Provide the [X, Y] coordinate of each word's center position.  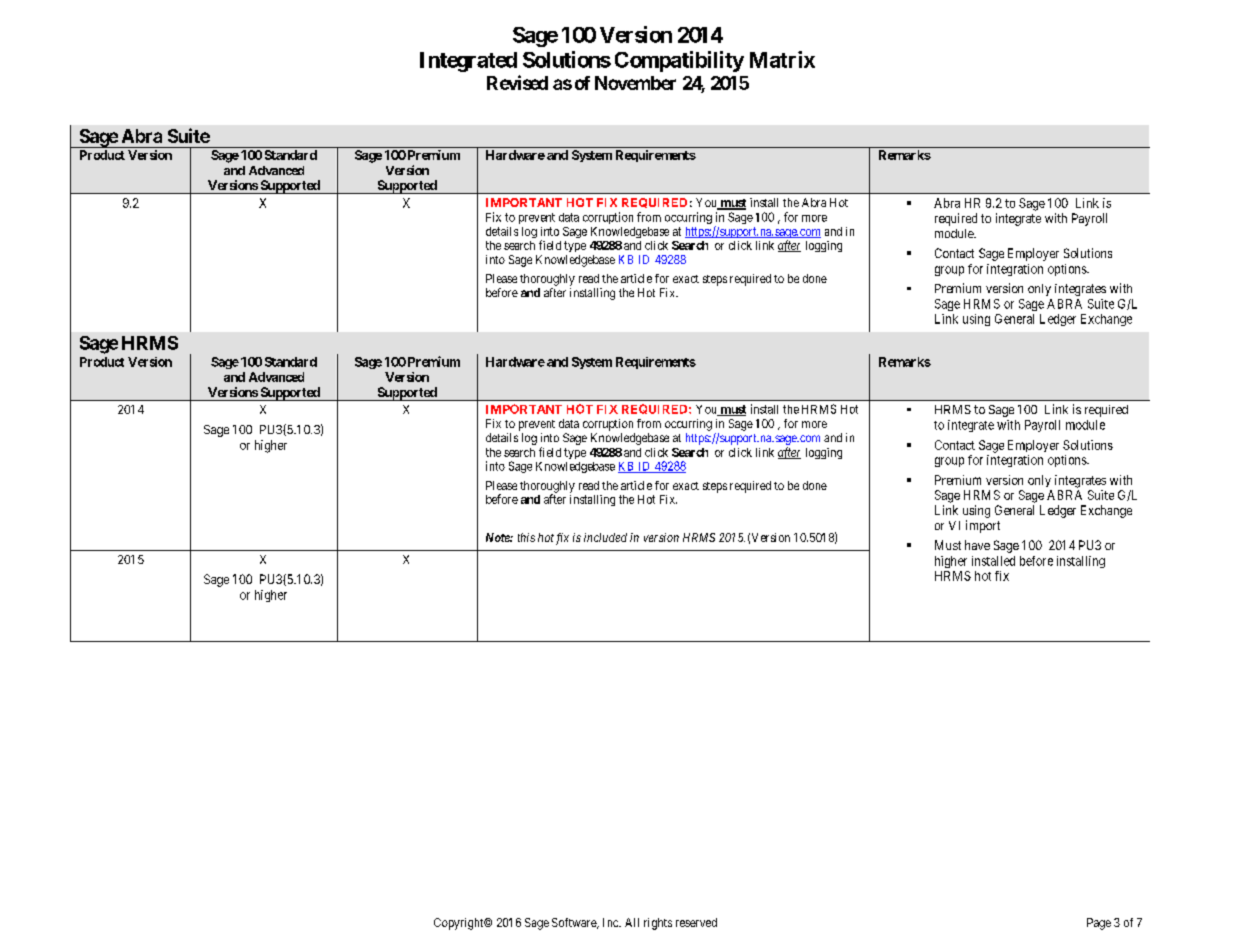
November [635, 83]
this [526, 537]
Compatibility [679, 61]
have [977, 545]
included [605, 537]
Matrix [782, 59]
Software [575, 923]
